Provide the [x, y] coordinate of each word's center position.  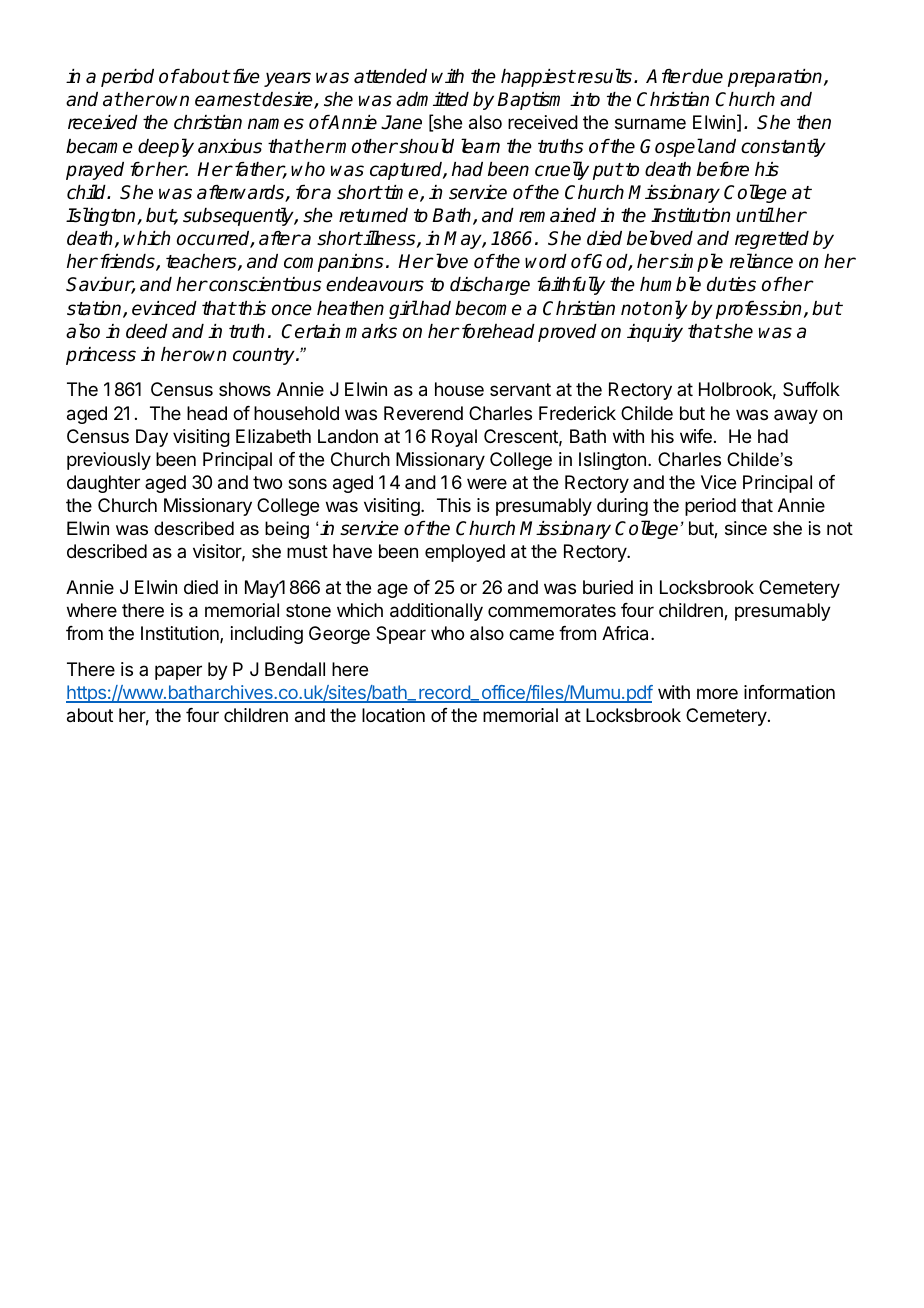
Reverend [423, 413]
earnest [228, 100]
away [796, 416]
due [707, 76]
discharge [490, 286]
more [717, 693]
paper [178, 672]
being [287, 530]
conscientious [264, 284]
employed [465, 553]
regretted [772, 240]
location [393, 715]
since [746, 528]
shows [245, 389]
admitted [432, 99]
